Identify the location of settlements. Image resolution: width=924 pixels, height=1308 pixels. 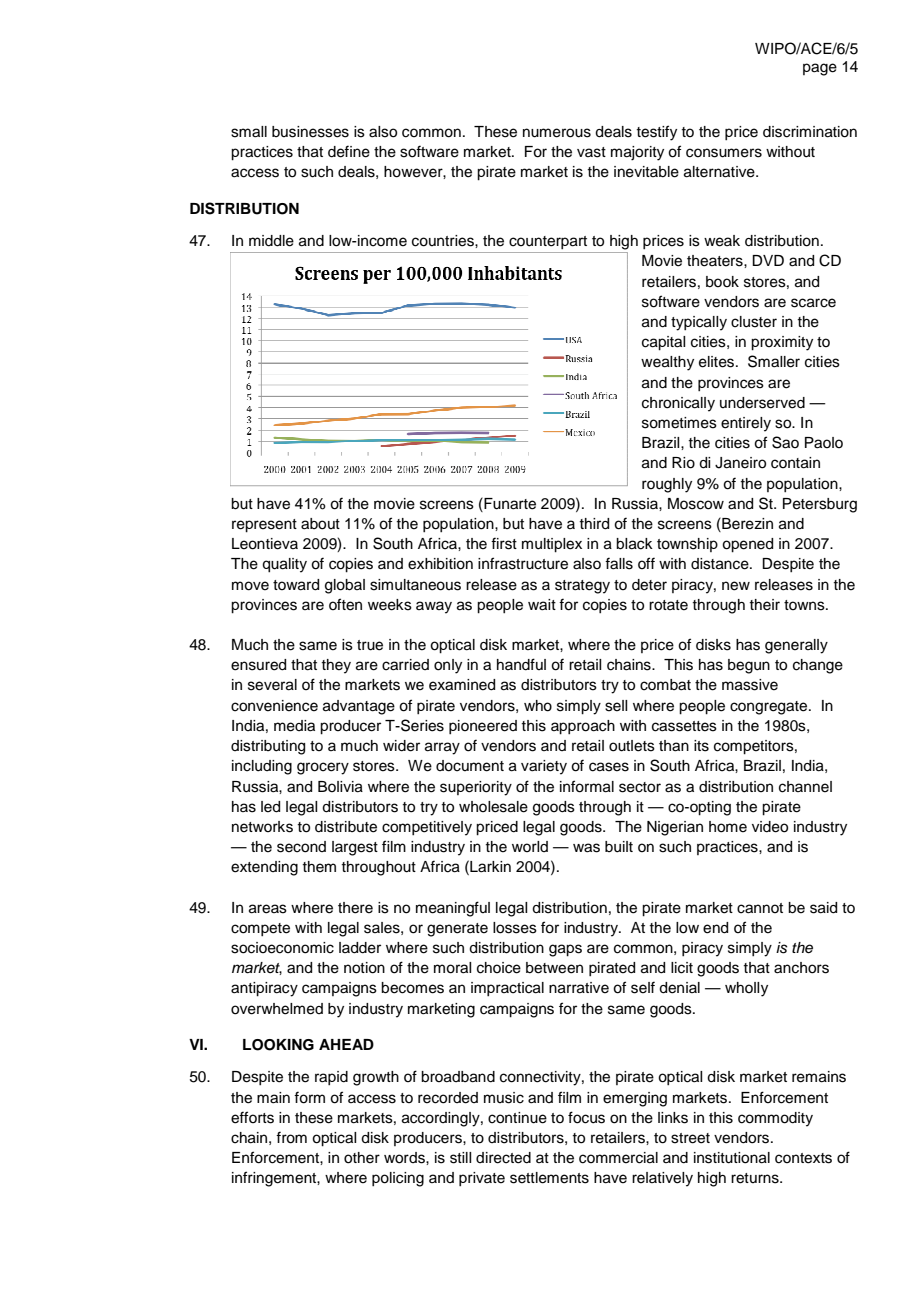
(549, 1178).
